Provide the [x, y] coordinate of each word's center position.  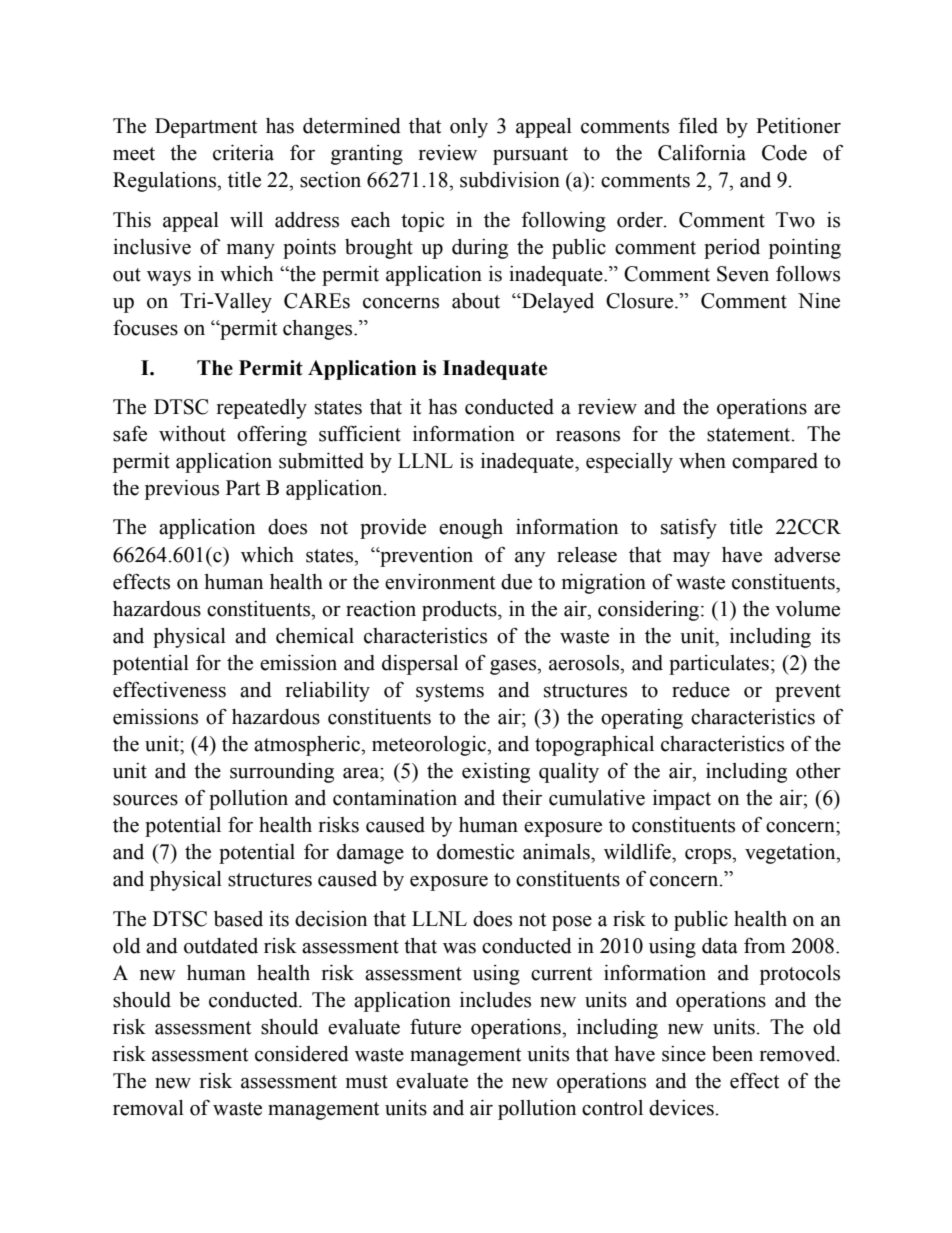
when [702, 461]
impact [682, 800]
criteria [243, 153]
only [469, 128]
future [435, 1026]
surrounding [282, 773]
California [702, 152]
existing [496, 773]
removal [148, 1108]
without [192, 434]
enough [471, 529]
